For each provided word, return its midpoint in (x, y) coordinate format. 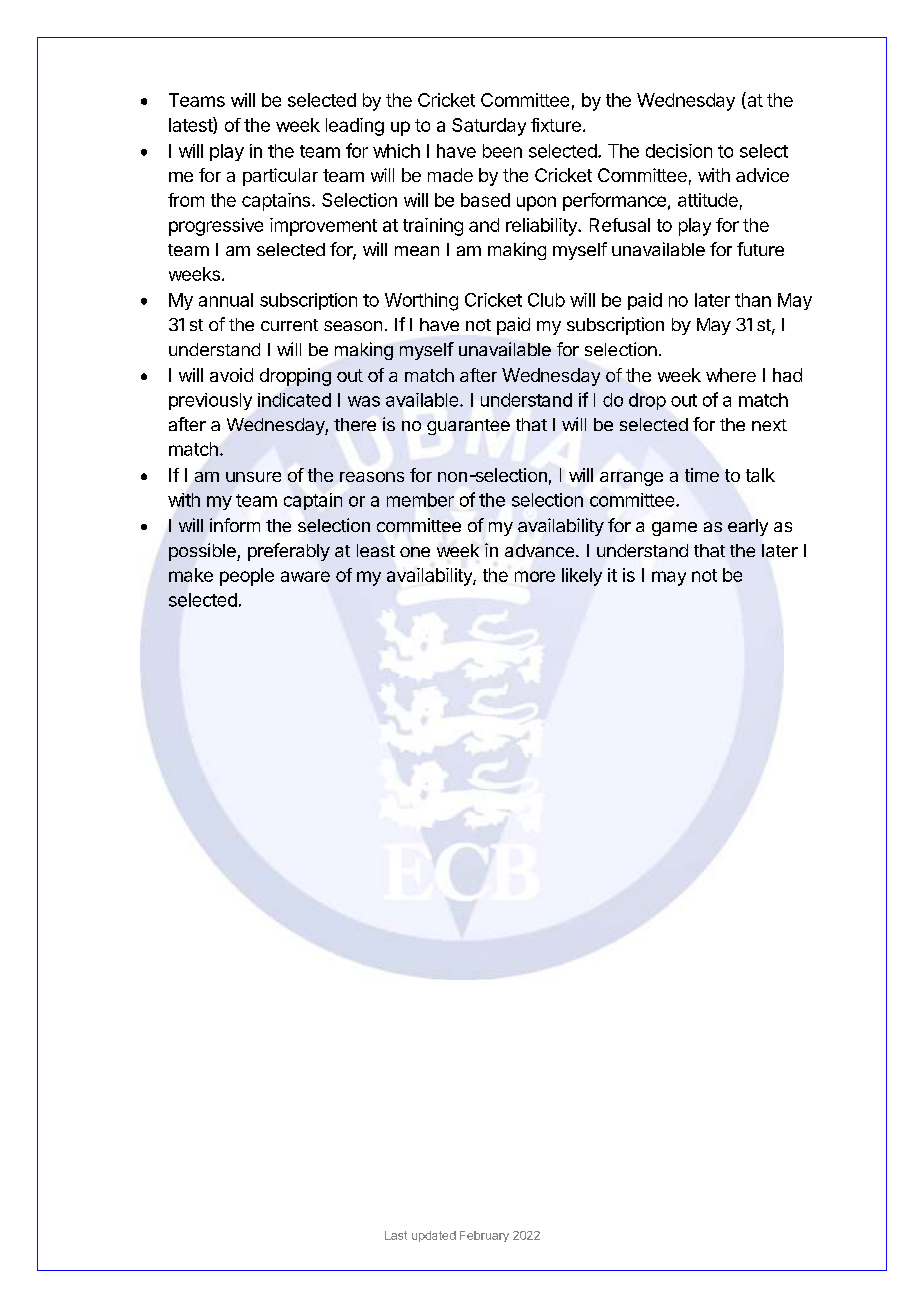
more (535, 576)
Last (396, 1235)
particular (280, 177)
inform (235, 525)
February (484, 1236)
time (702, 475)
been (502, 151)
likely (582, 577)
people (247, 577)
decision (679, 151)
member (420, 500)
